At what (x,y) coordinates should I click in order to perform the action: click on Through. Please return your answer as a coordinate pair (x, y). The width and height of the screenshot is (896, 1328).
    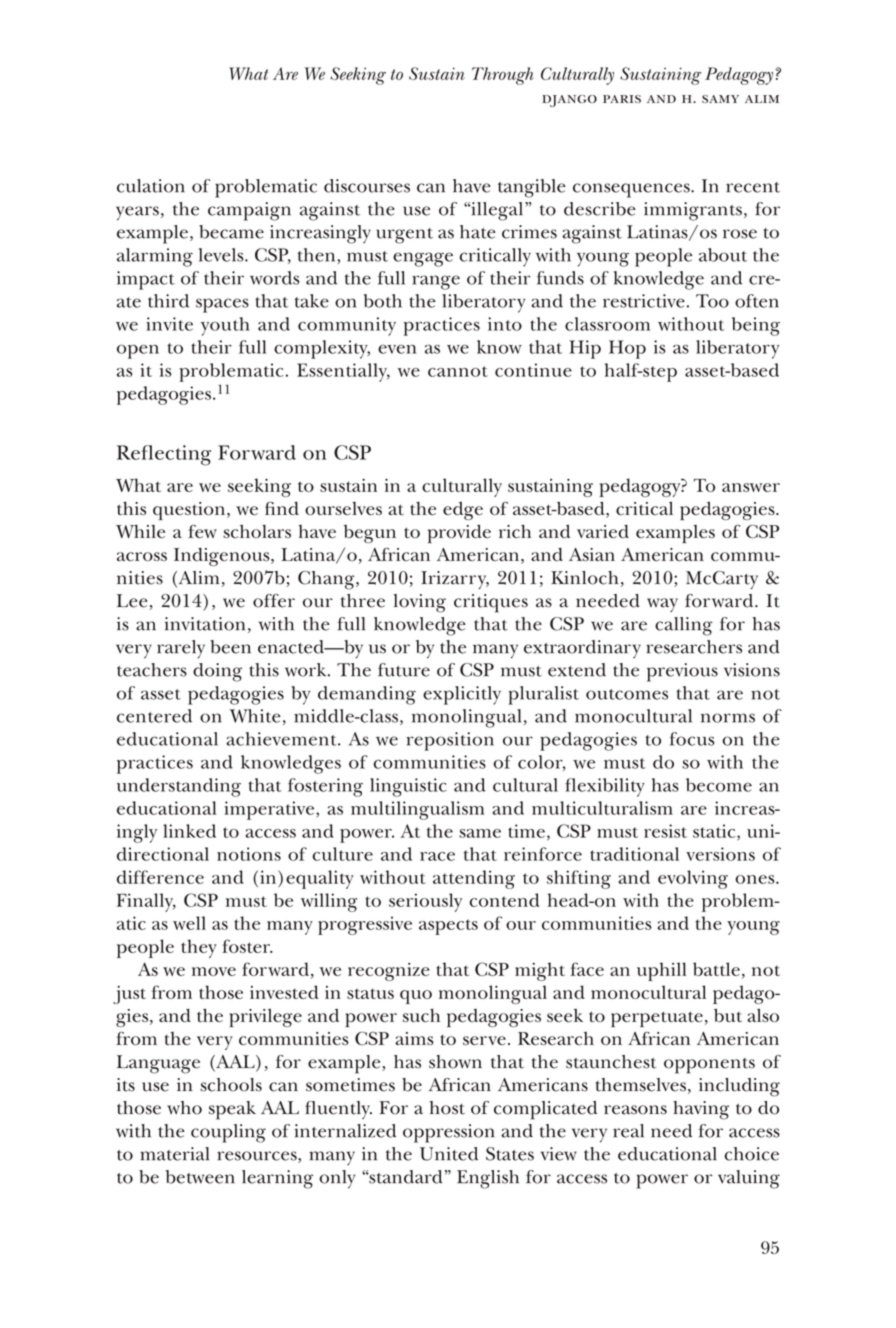
    Looking at the image, I should click on (503, 76).
